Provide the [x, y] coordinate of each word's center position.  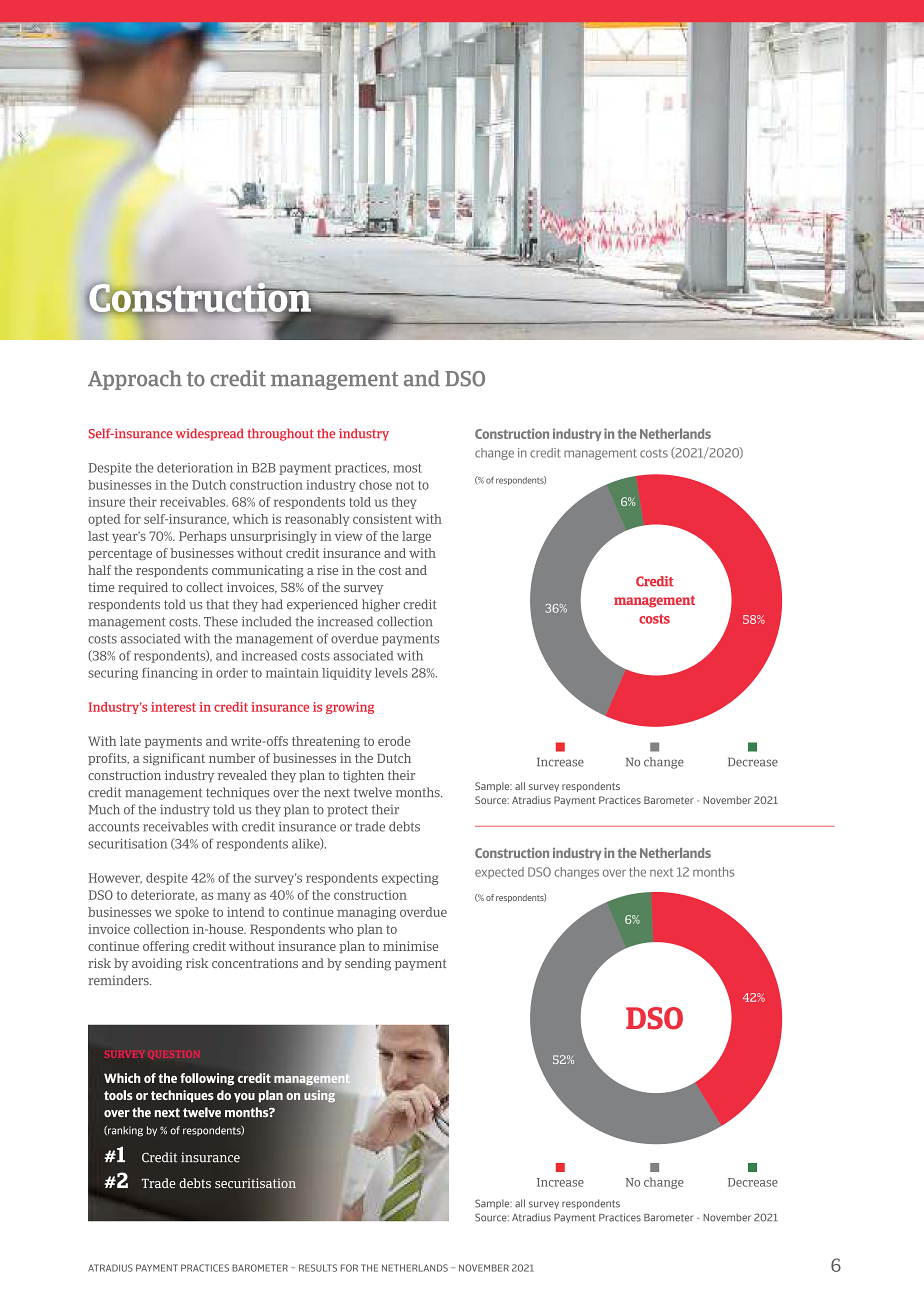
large [416, 537]
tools [118, 1095]
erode [394, 741]
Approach [135, 380]
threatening [326, 742]
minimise [410, 946]
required [143, 588]
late [130, 741]
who [340, 929]
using [320, 1095]
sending [368, 964]
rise [327, 570]
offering [166, 947]
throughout [280, 434]
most [407, 468]
